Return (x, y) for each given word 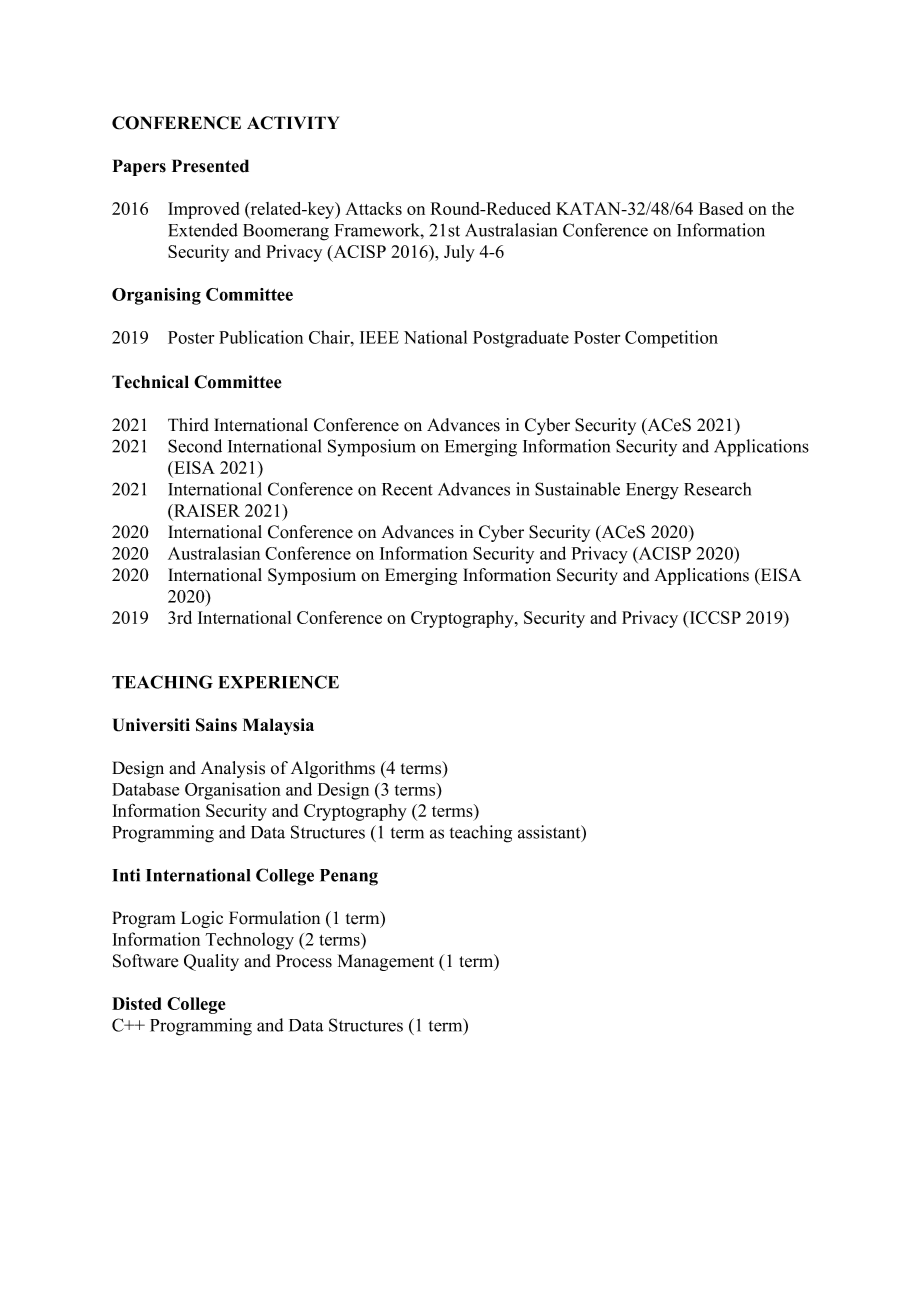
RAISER (206, 510)
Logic (202, 919)
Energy (652, 491)
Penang (349, 877)
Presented (210, 166)
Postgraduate (521, 339)
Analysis (233, 769)
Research (717, 489)
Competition (671, 339)
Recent (407, 489)
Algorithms (333, 769)
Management (386, 962)
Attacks (373, 208)
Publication (261, 337)
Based (721, 208)
